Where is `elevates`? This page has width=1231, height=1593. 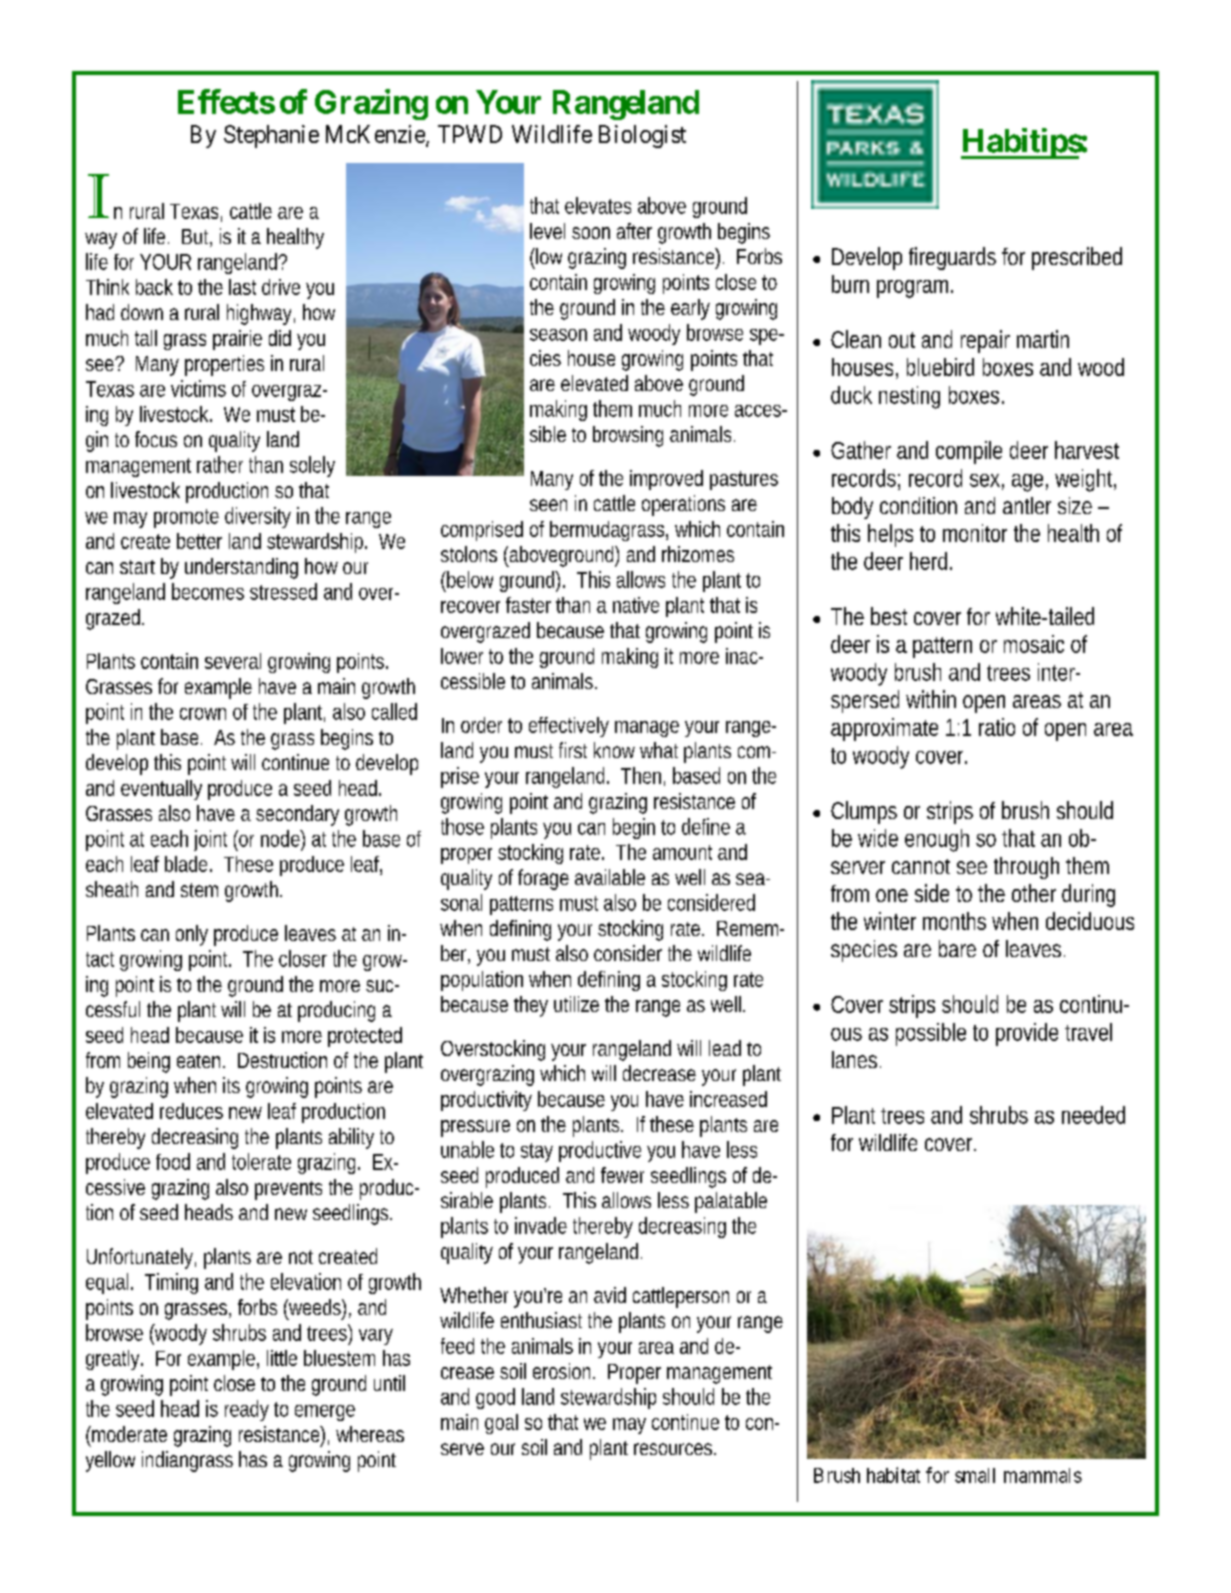
elevates is located at coordinates (598, 205).
